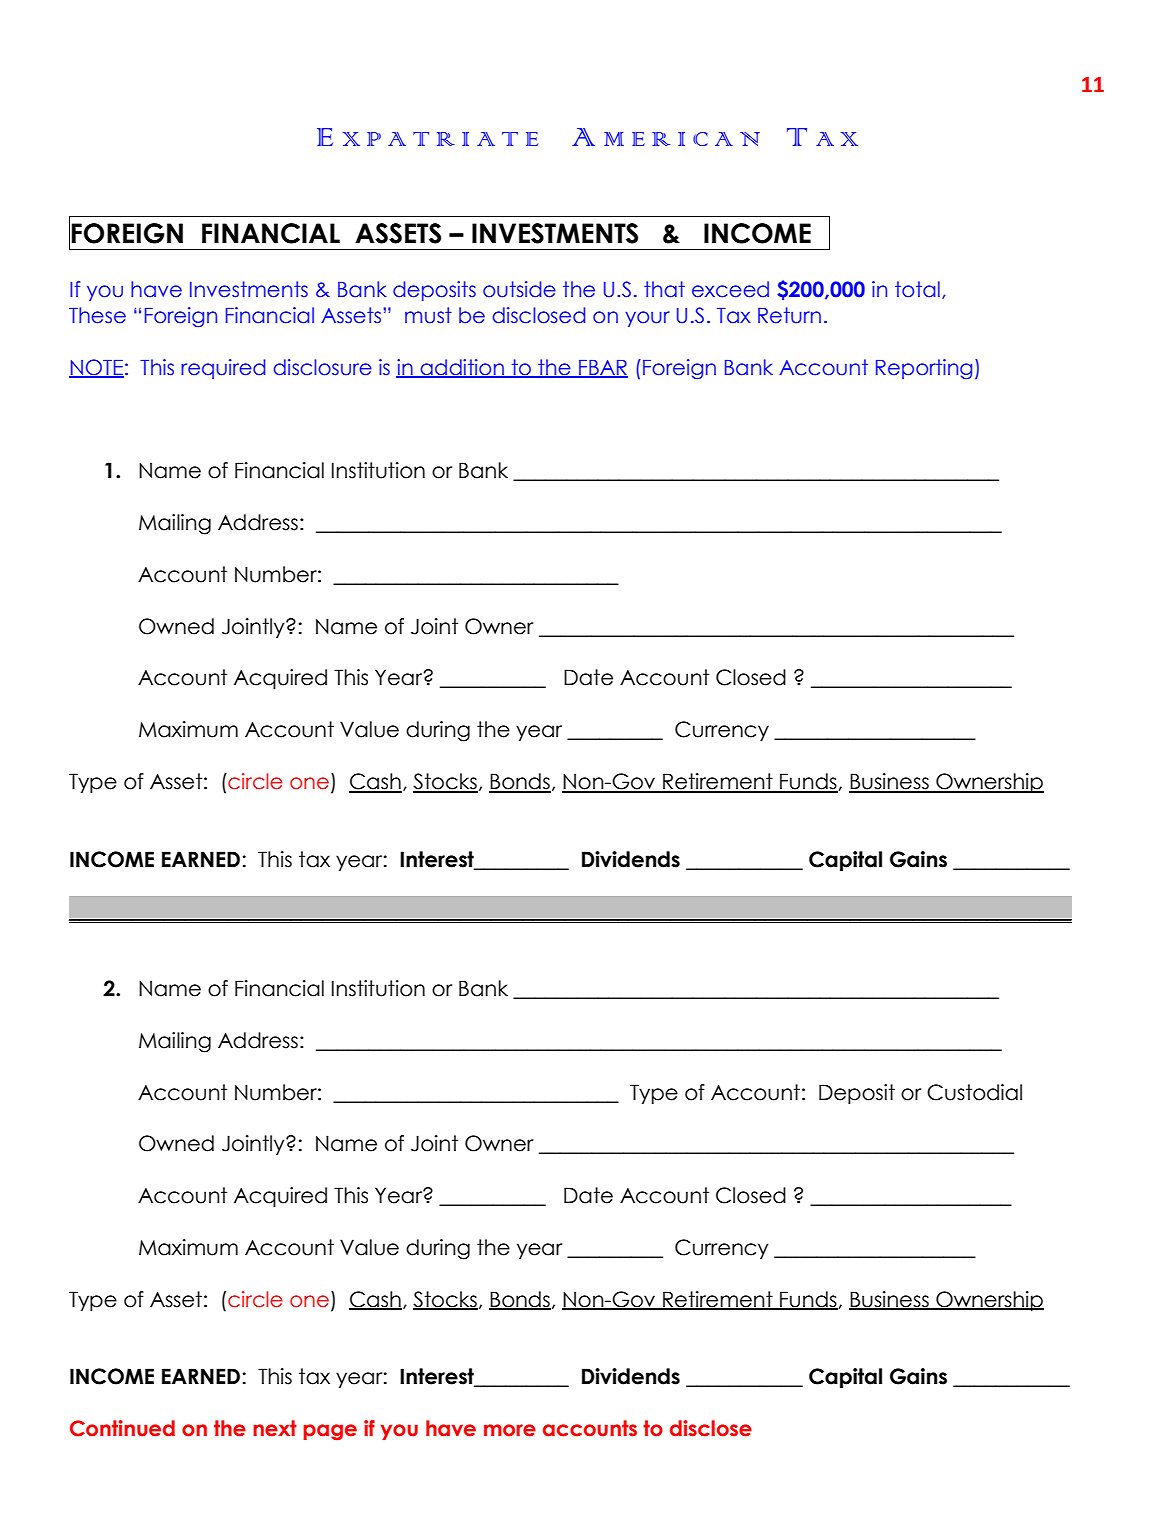 Image resolution: width=1174 pixels, height=1520 pixels. Describe the element at coordinates (122, 1428) in the screenshot. I see `Continued` at that location.
